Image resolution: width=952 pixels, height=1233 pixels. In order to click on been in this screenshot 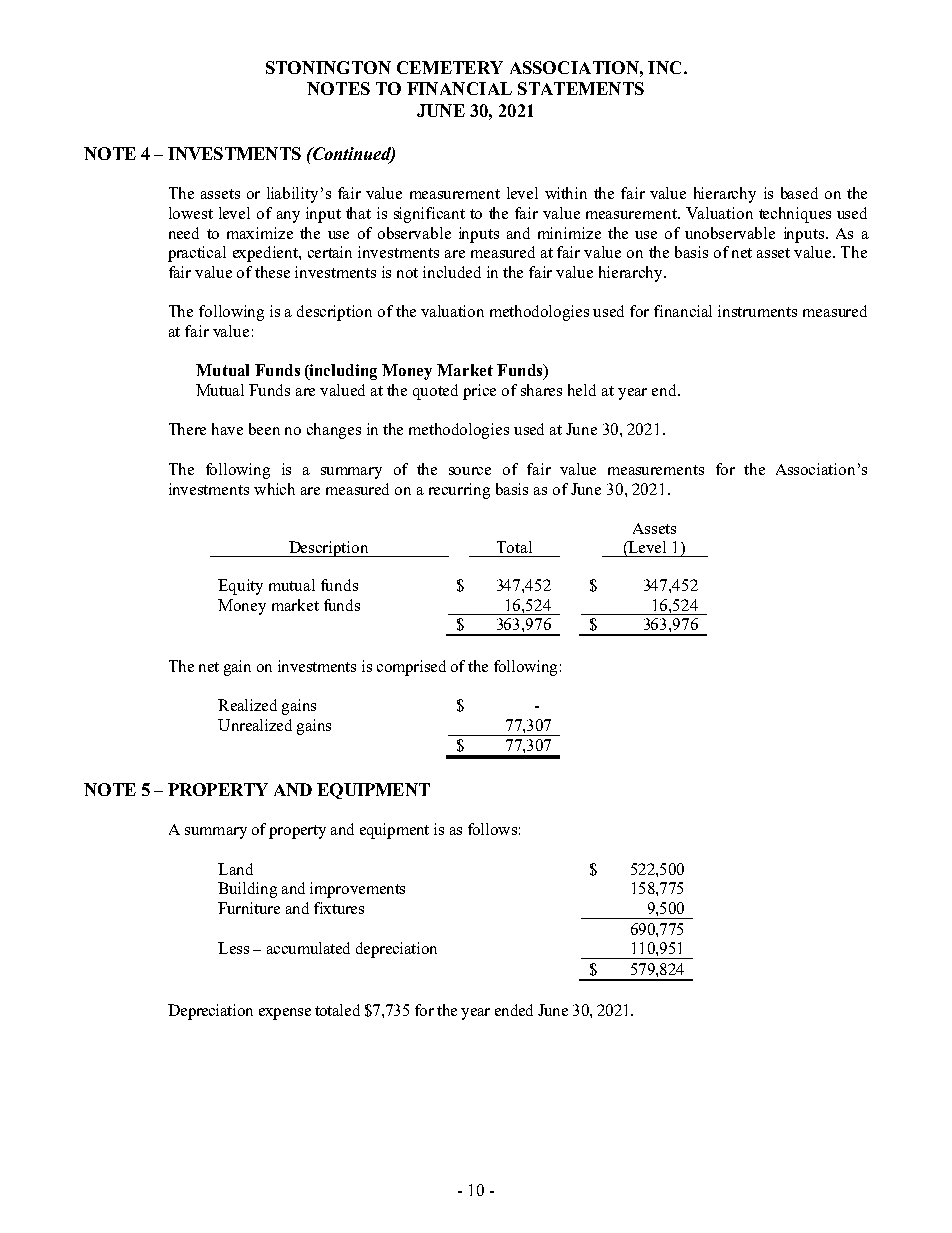, I will do `click(264, 429)`.
